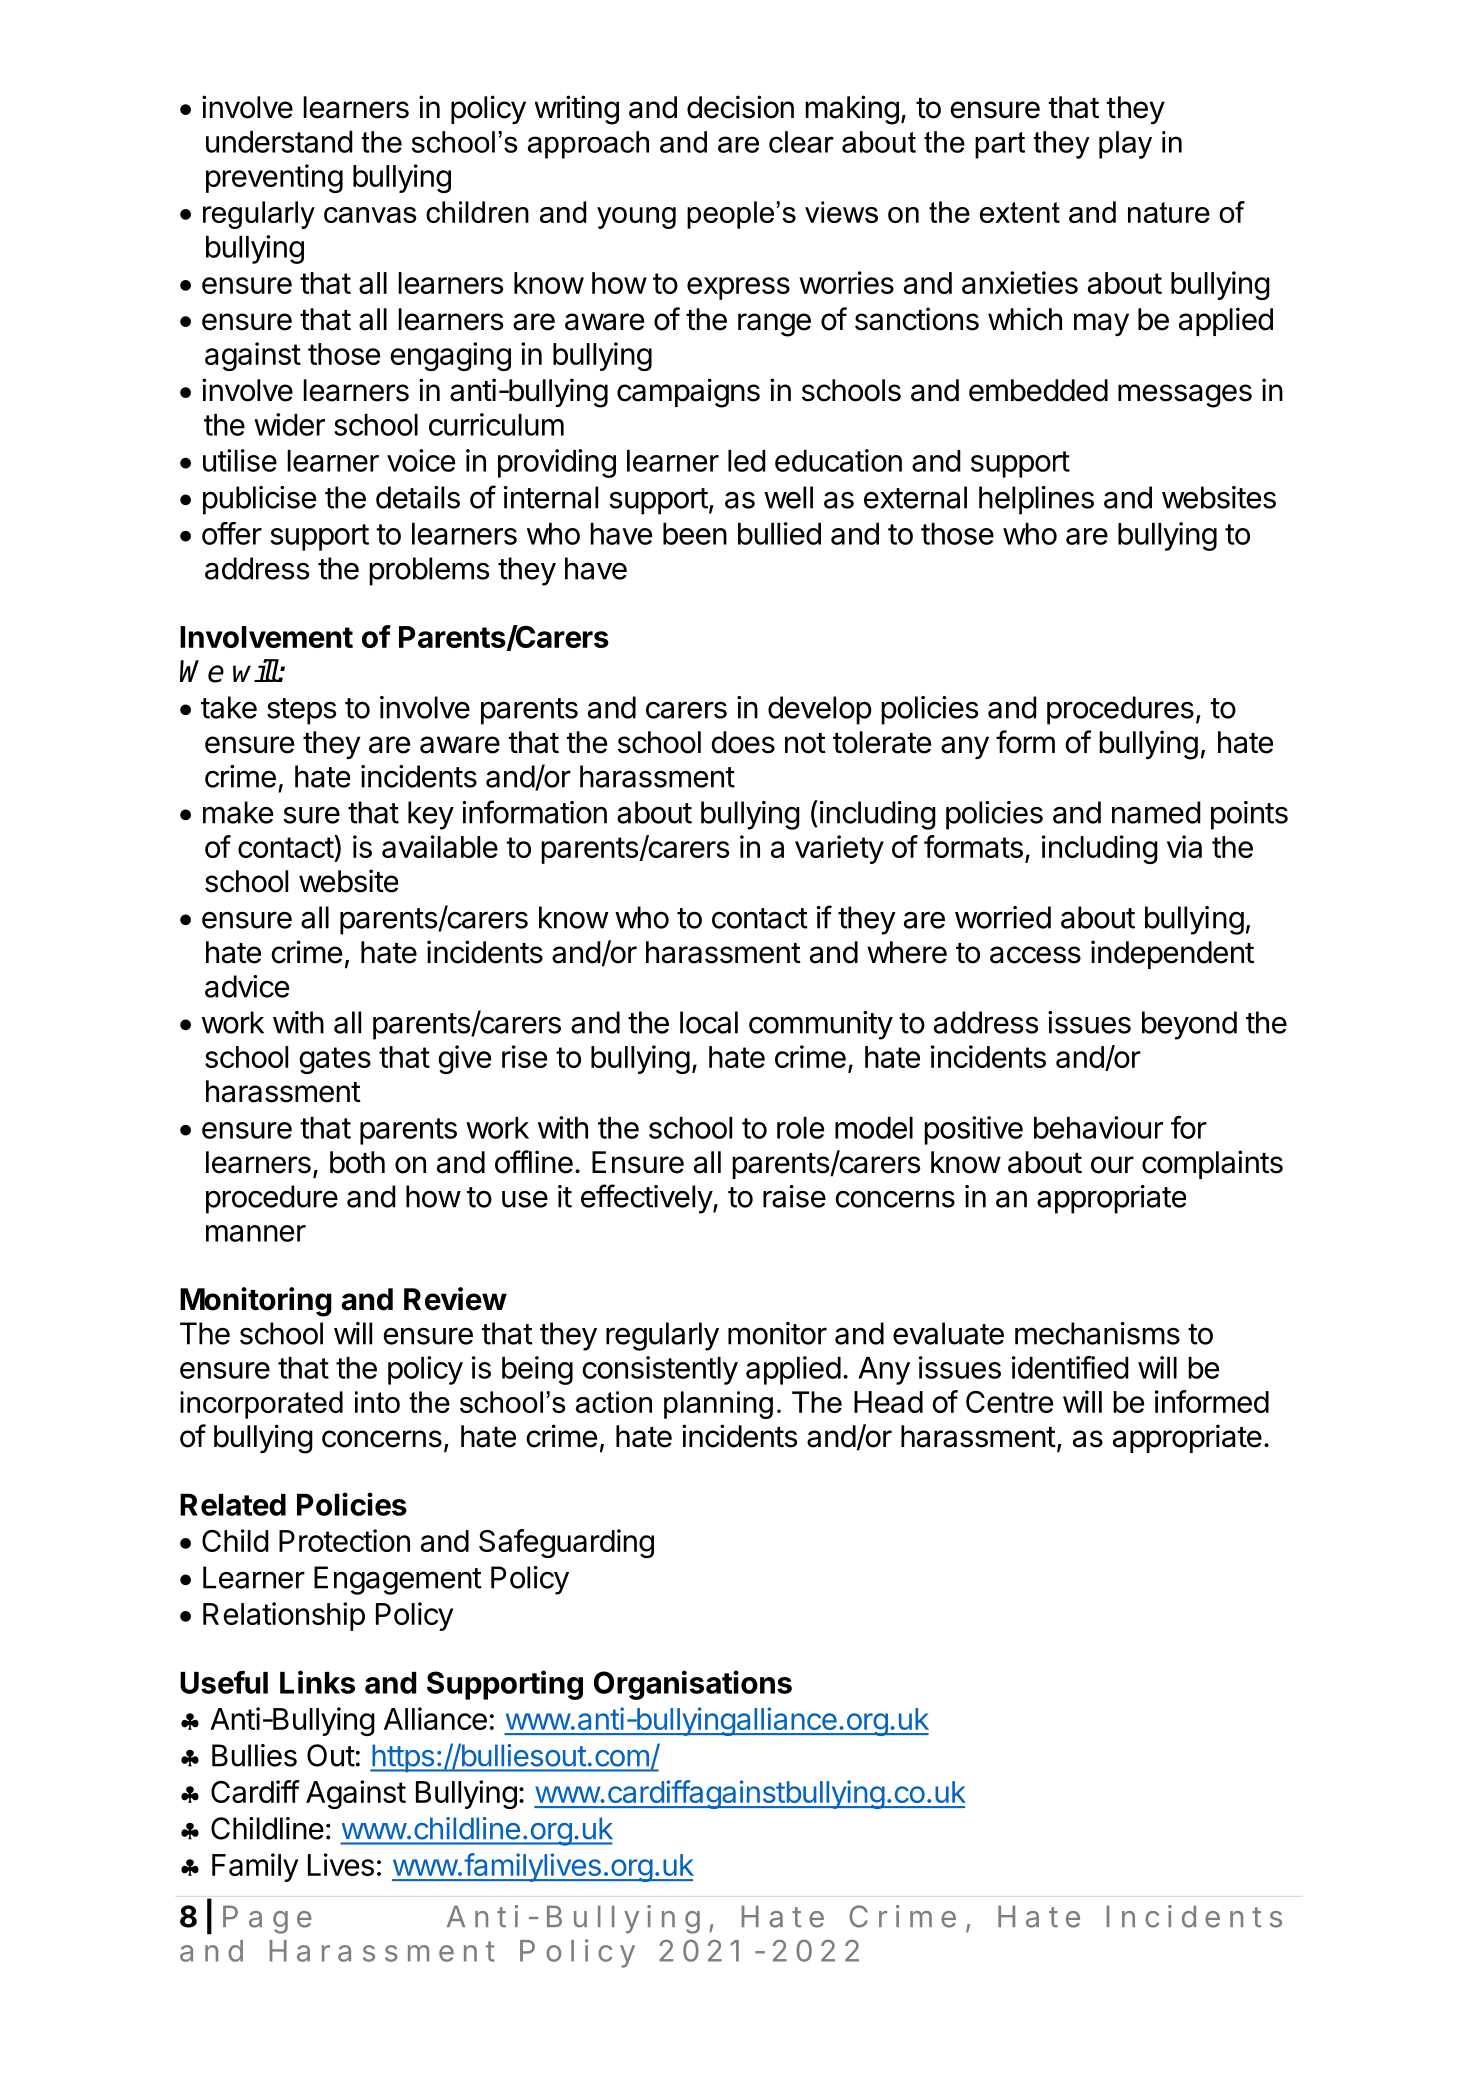 This image has height=2090, width=1478. What do you see at coordinates (357, 1162) in the image?
I see `both` at bounding box center [357, 1162].
